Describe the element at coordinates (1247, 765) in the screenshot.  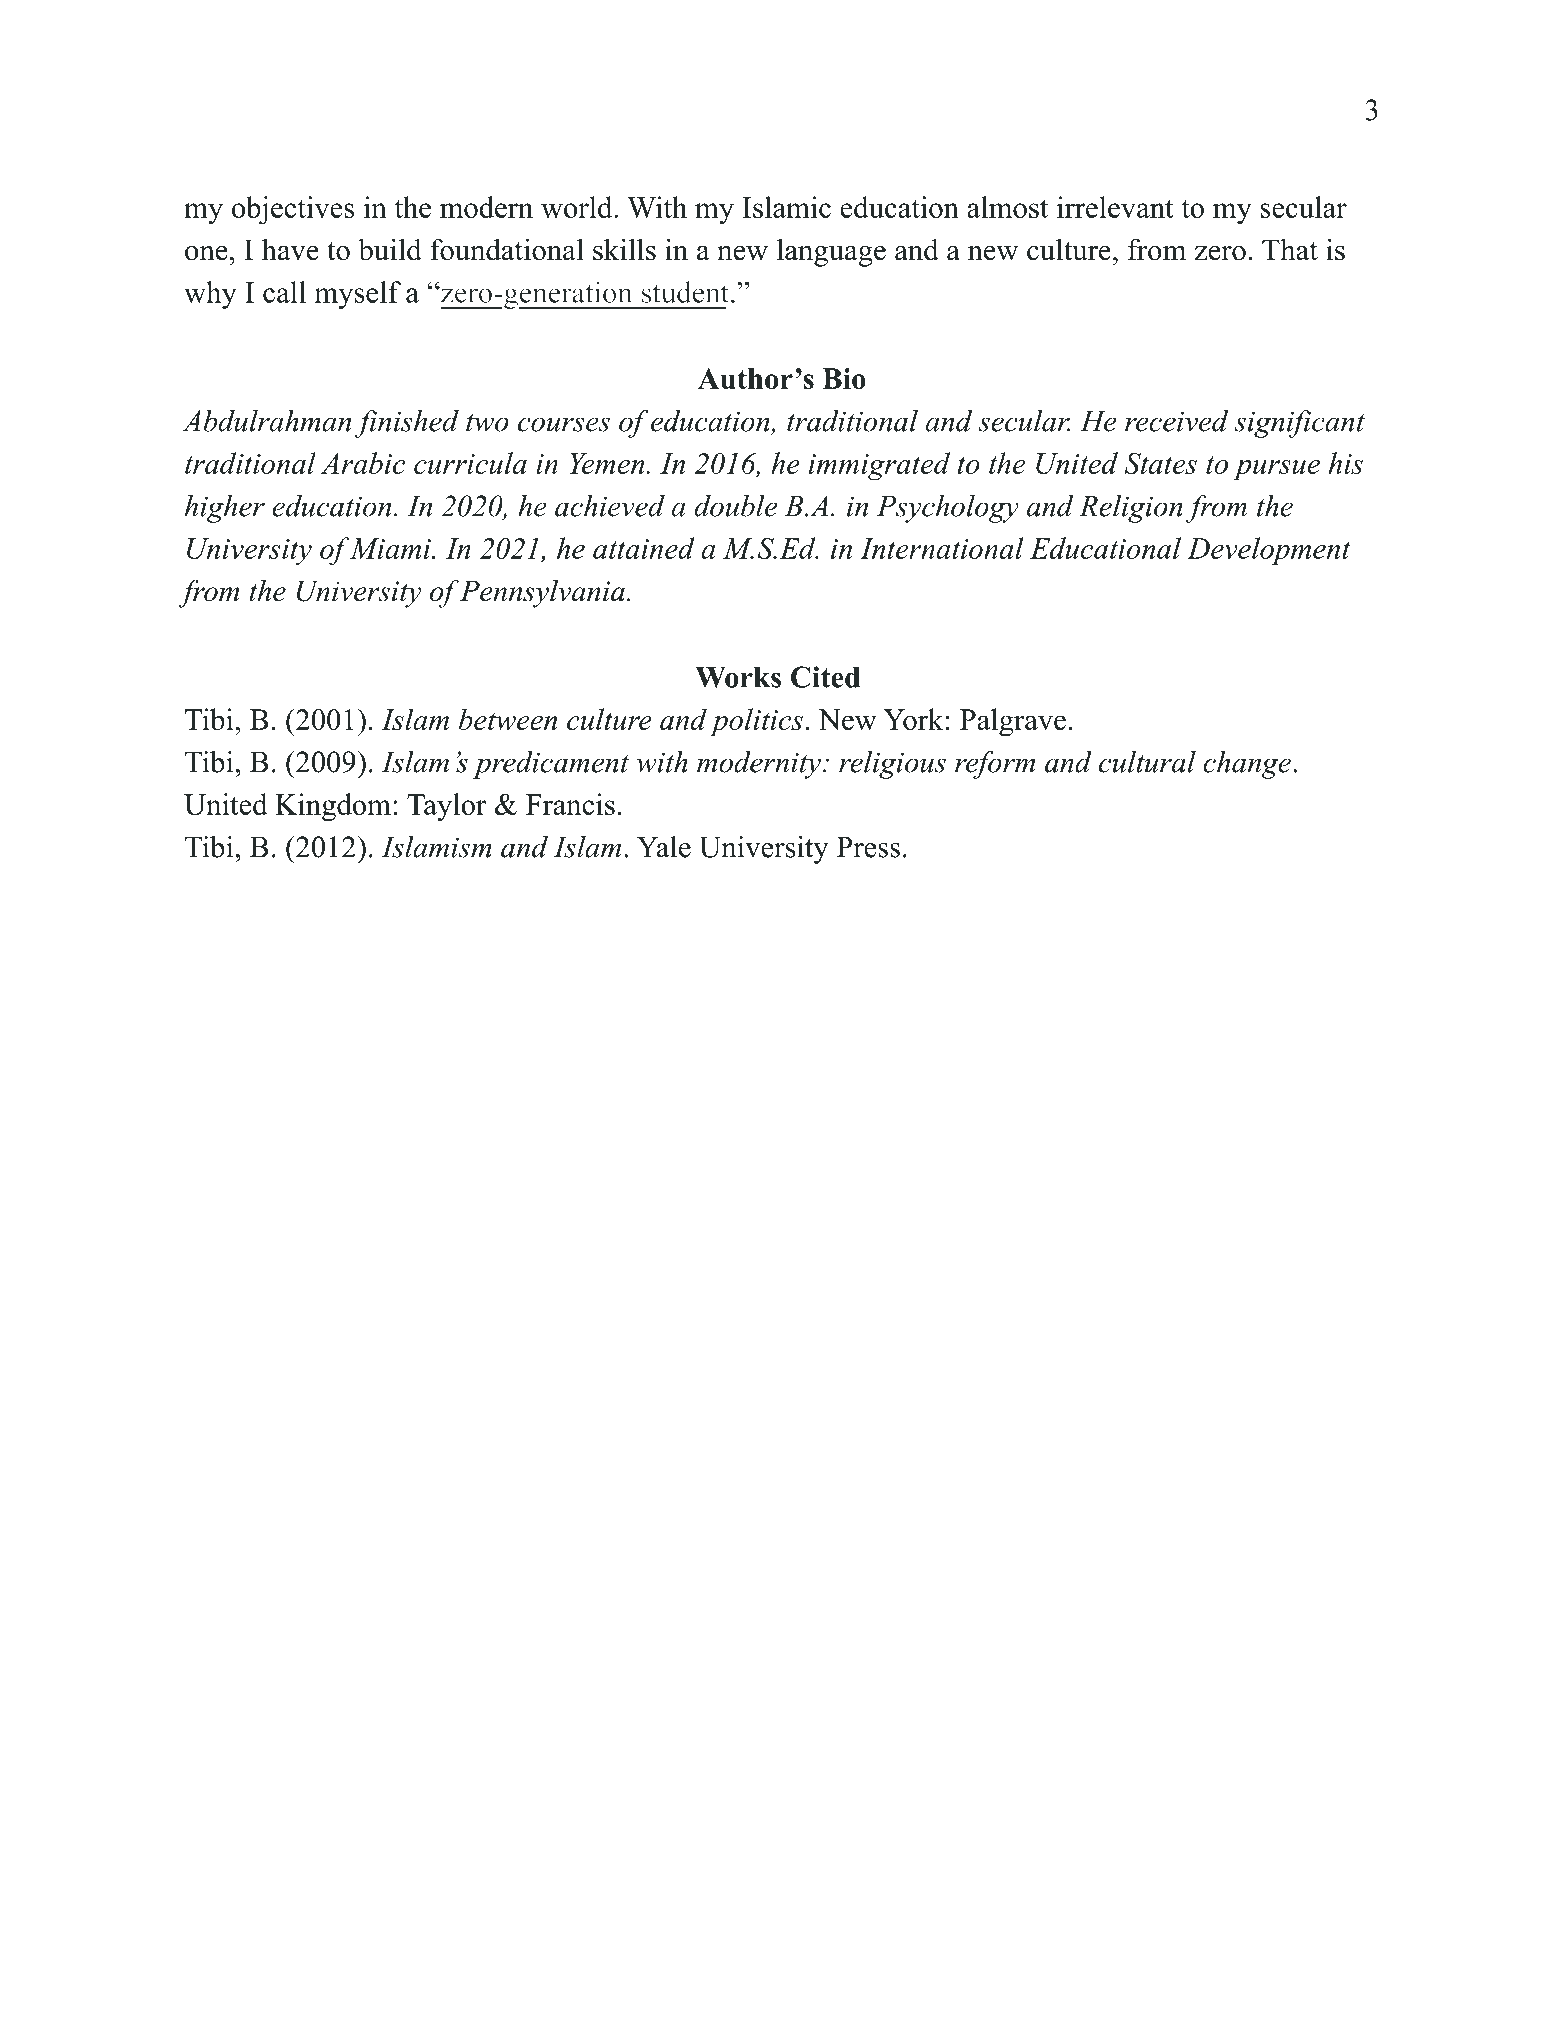
I see `change` at that location.
